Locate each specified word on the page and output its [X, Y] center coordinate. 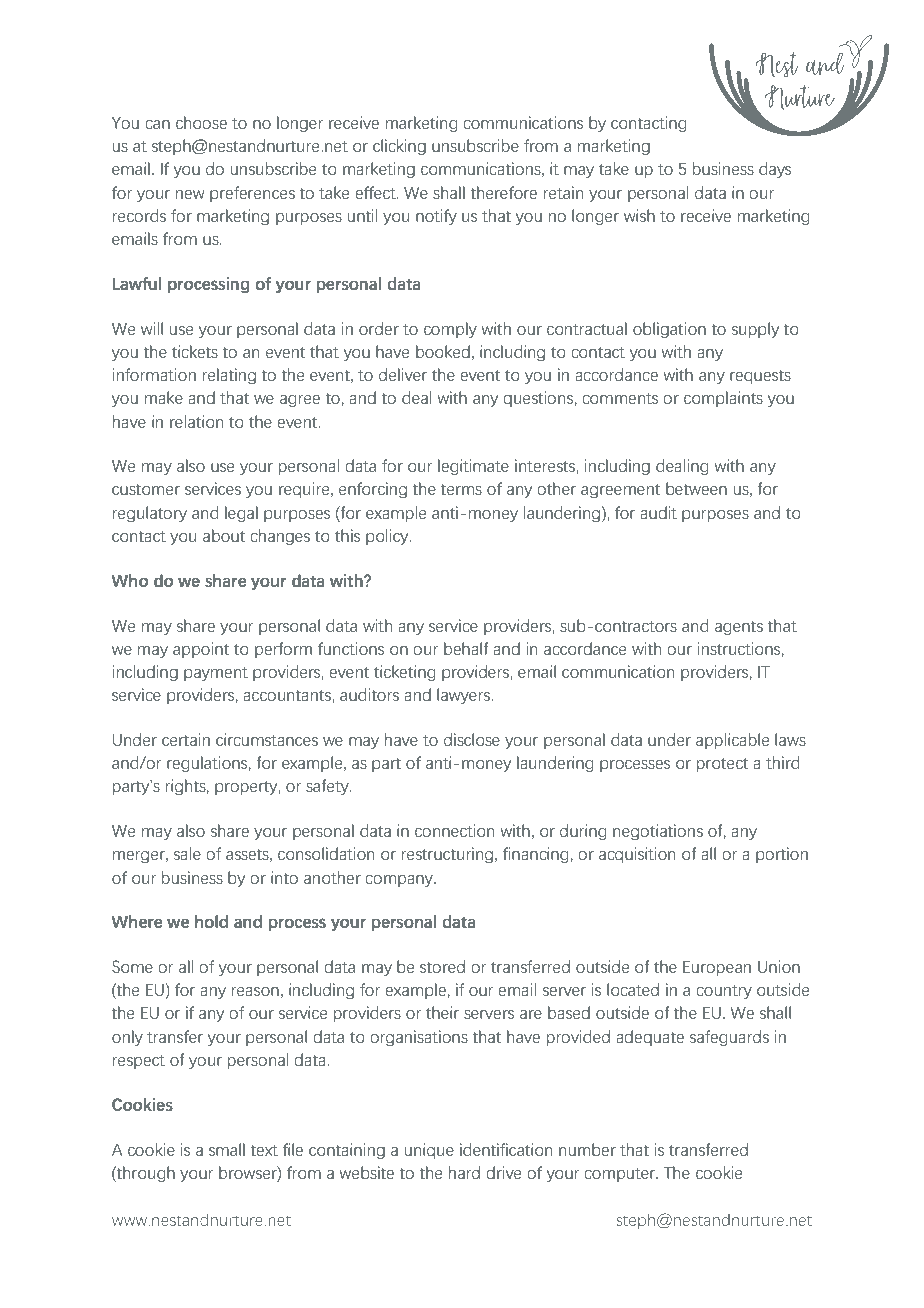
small [227, 1149]
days [775, 170]
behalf [466, 648]
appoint [201, 650]
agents [739, 628]
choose [201, 122]
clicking [399, 147]
